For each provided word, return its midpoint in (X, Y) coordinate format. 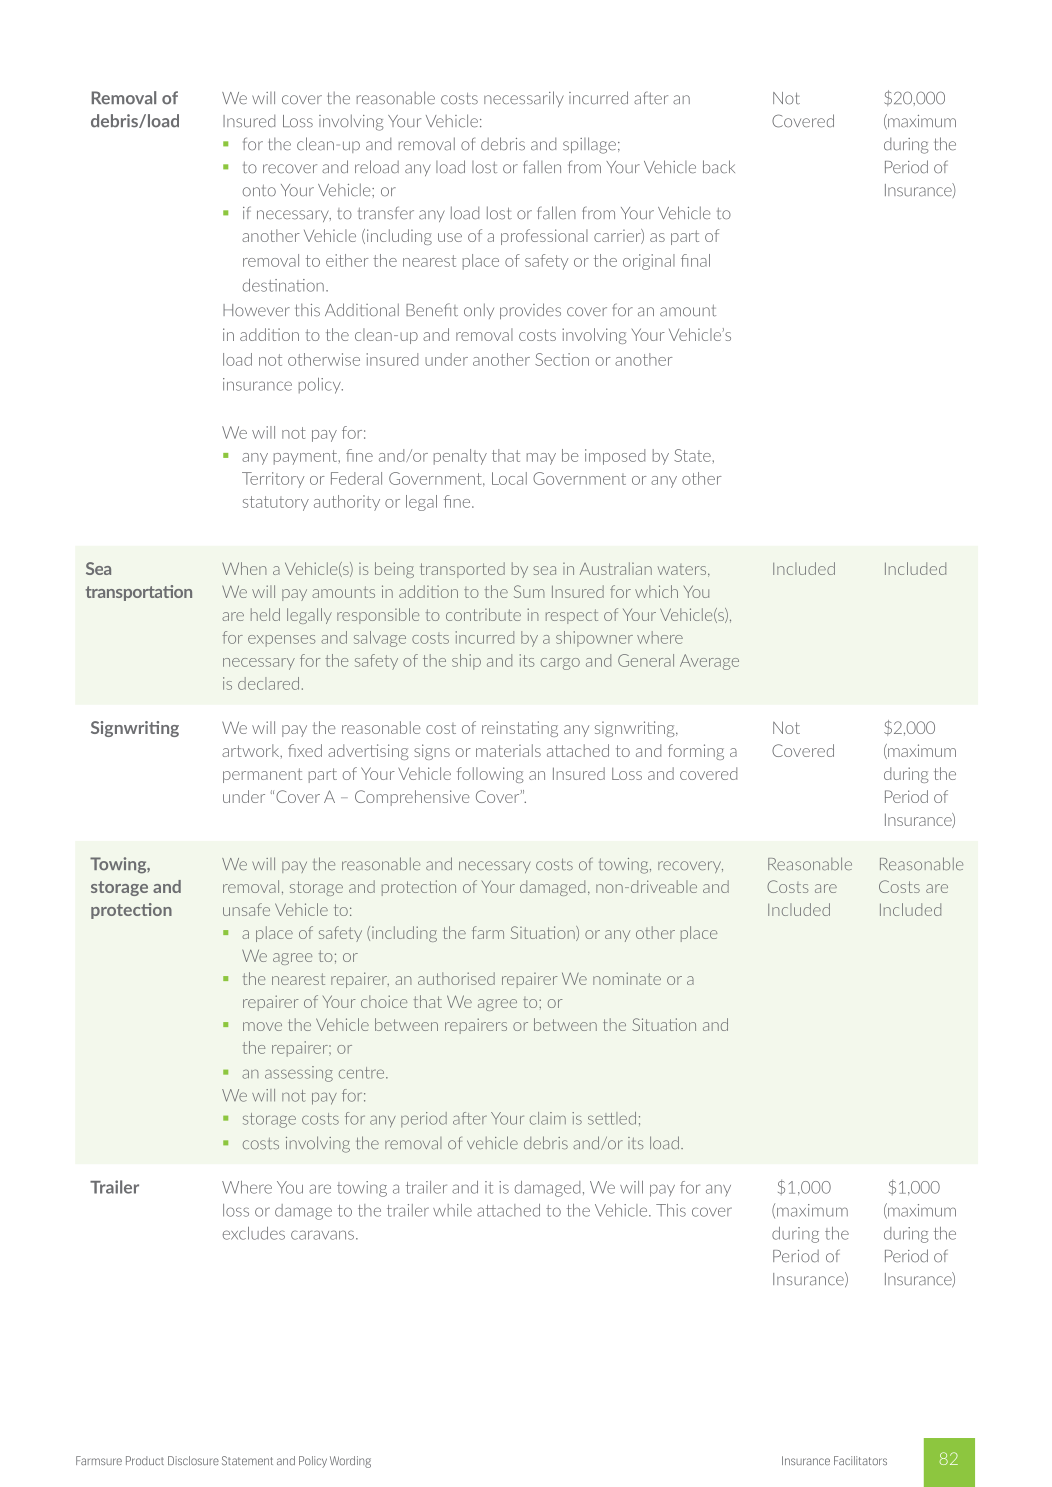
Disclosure (193, 1460)
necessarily (524, 99)
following (490, 775)
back (719, 167)
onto (259, 190)
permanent (262, 775)
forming (696, 752)
